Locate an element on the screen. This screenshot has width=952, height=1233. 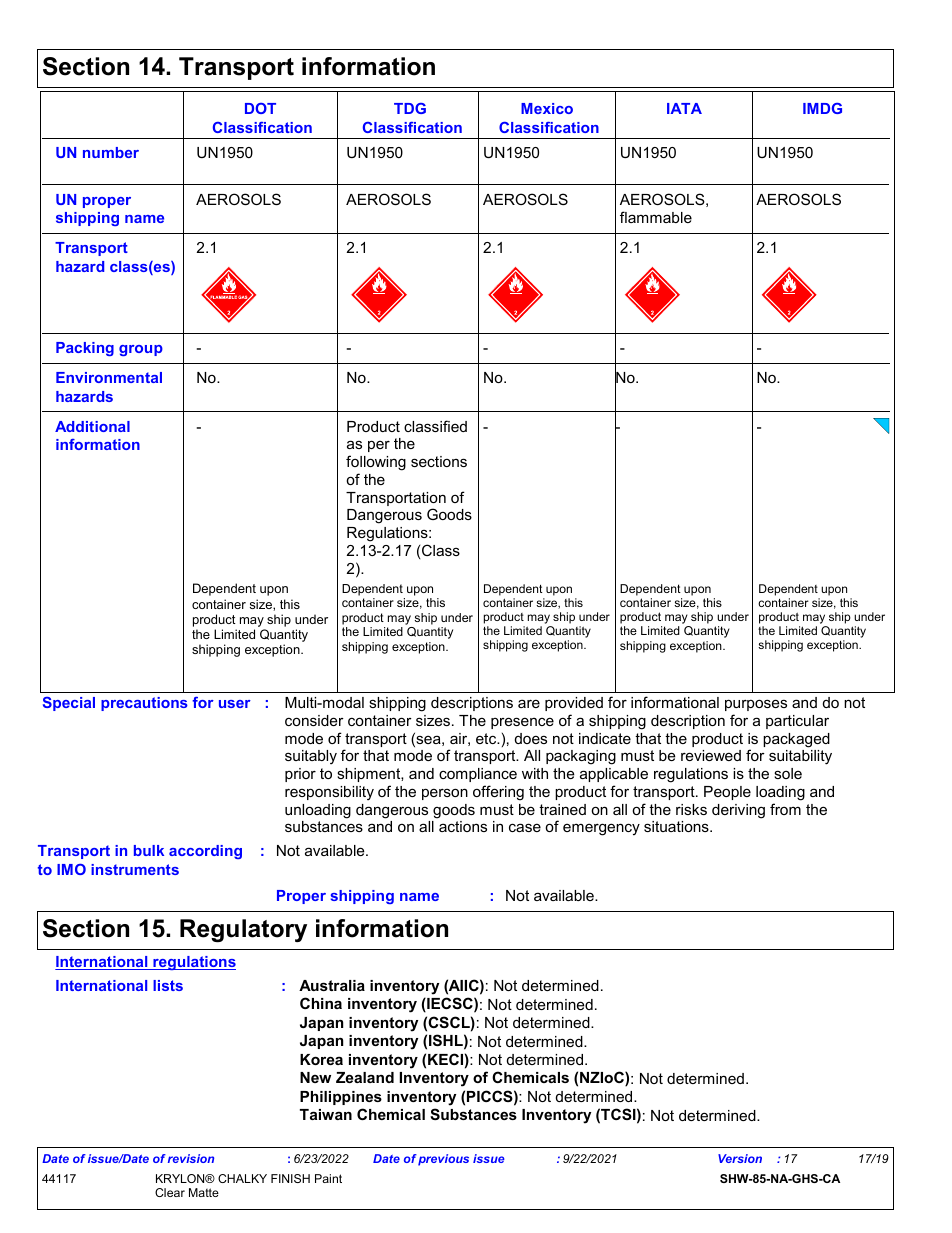
Environmental is located at coordinates (109, 377).
